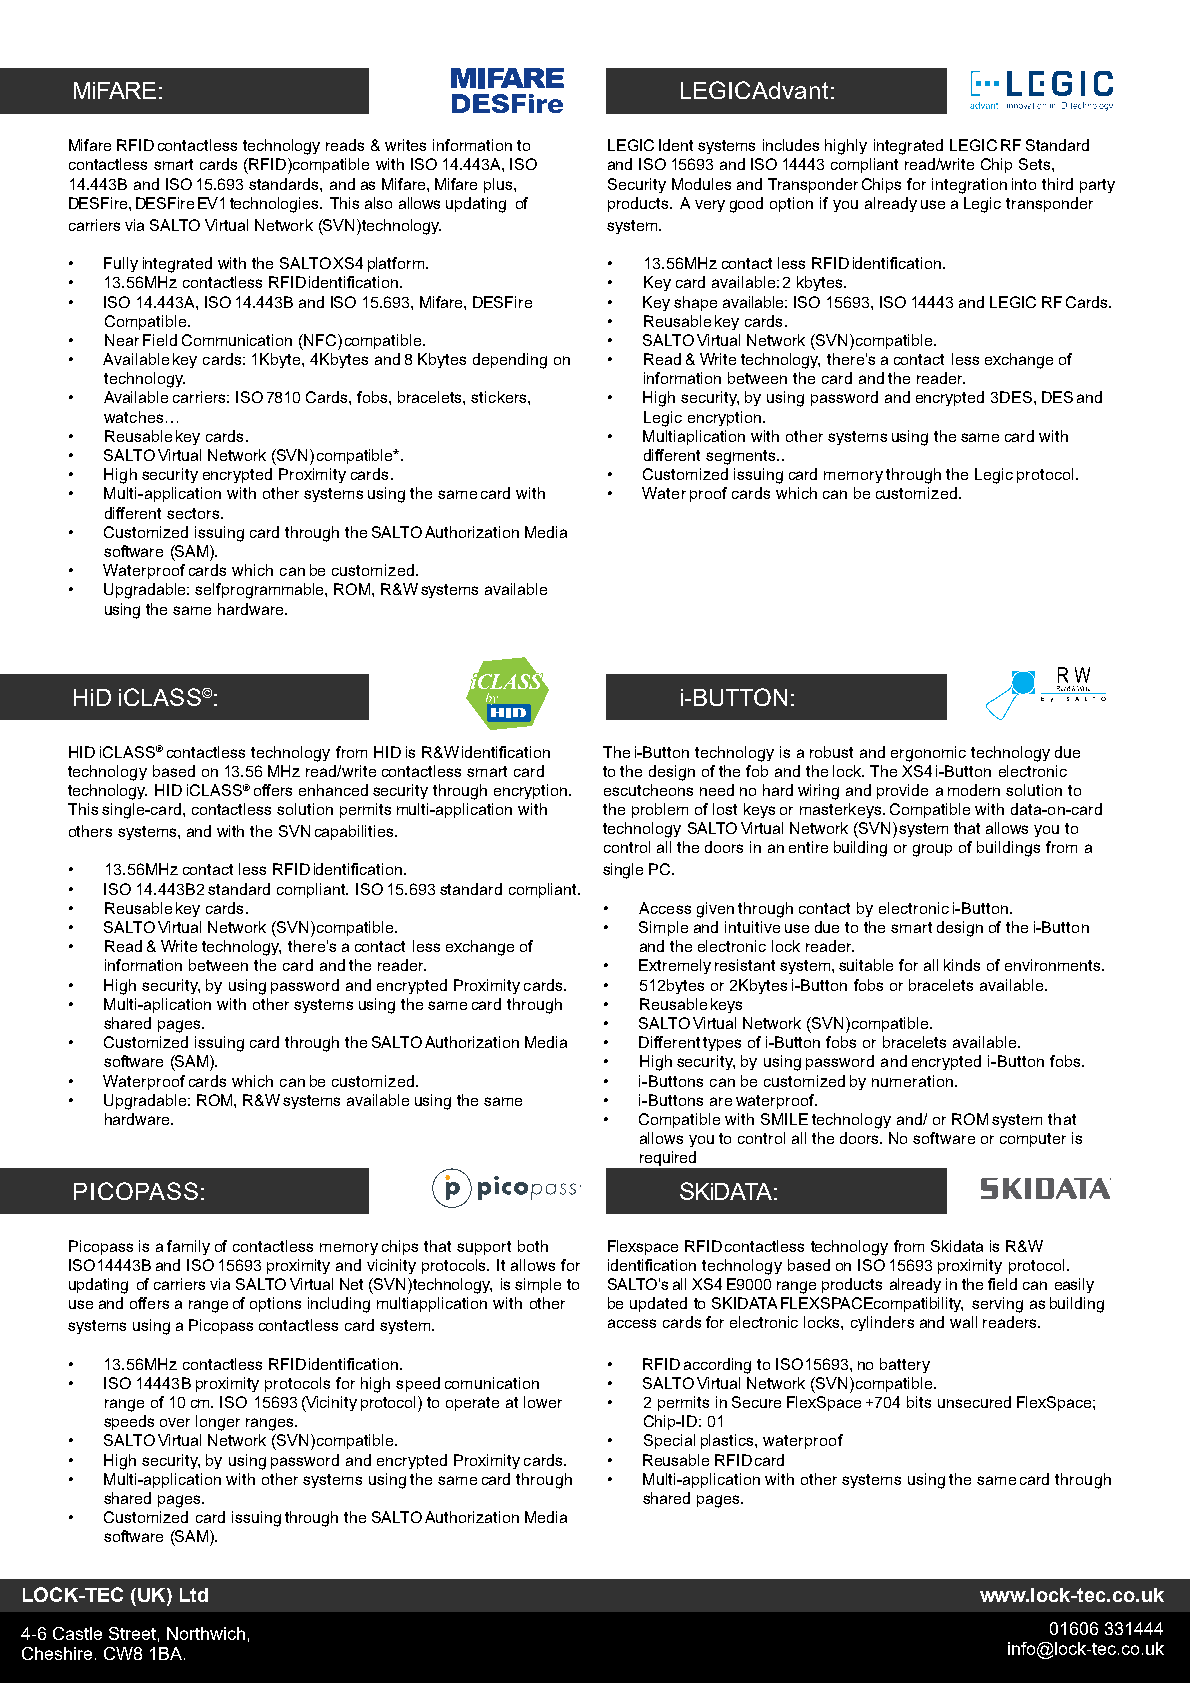 Image resolution: width=1190 pixels, height=1683 pixels. Describe the element at coordinates (742, 457) in the screenshot. I see `segments` at that location.
